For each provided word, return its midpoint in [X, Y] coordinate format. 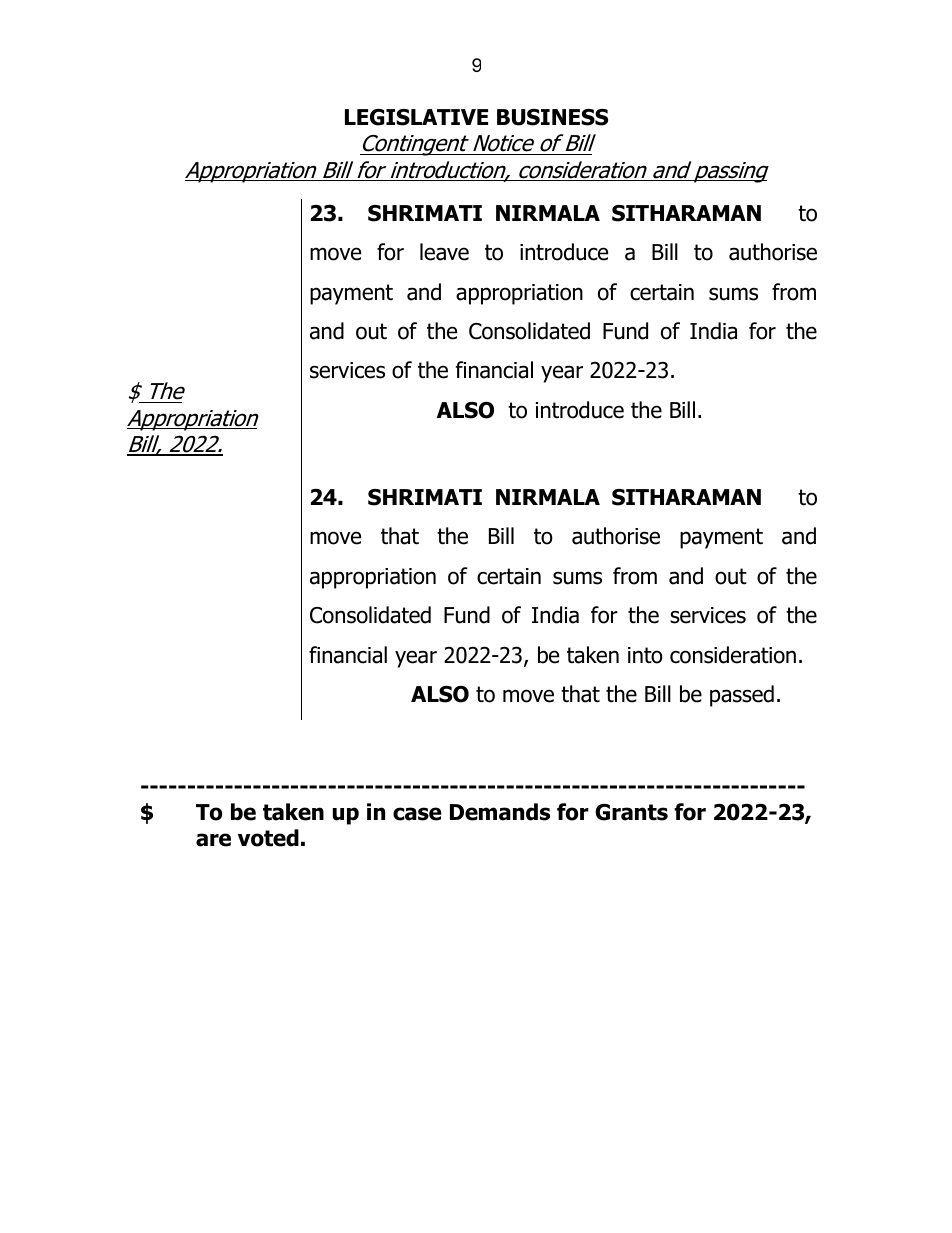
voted [268, 838]
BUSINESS [552, 117]
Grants [631, 812]
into [645, 655]
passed [742, 696]
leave [444, 252]
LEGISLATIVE [416, 117]
